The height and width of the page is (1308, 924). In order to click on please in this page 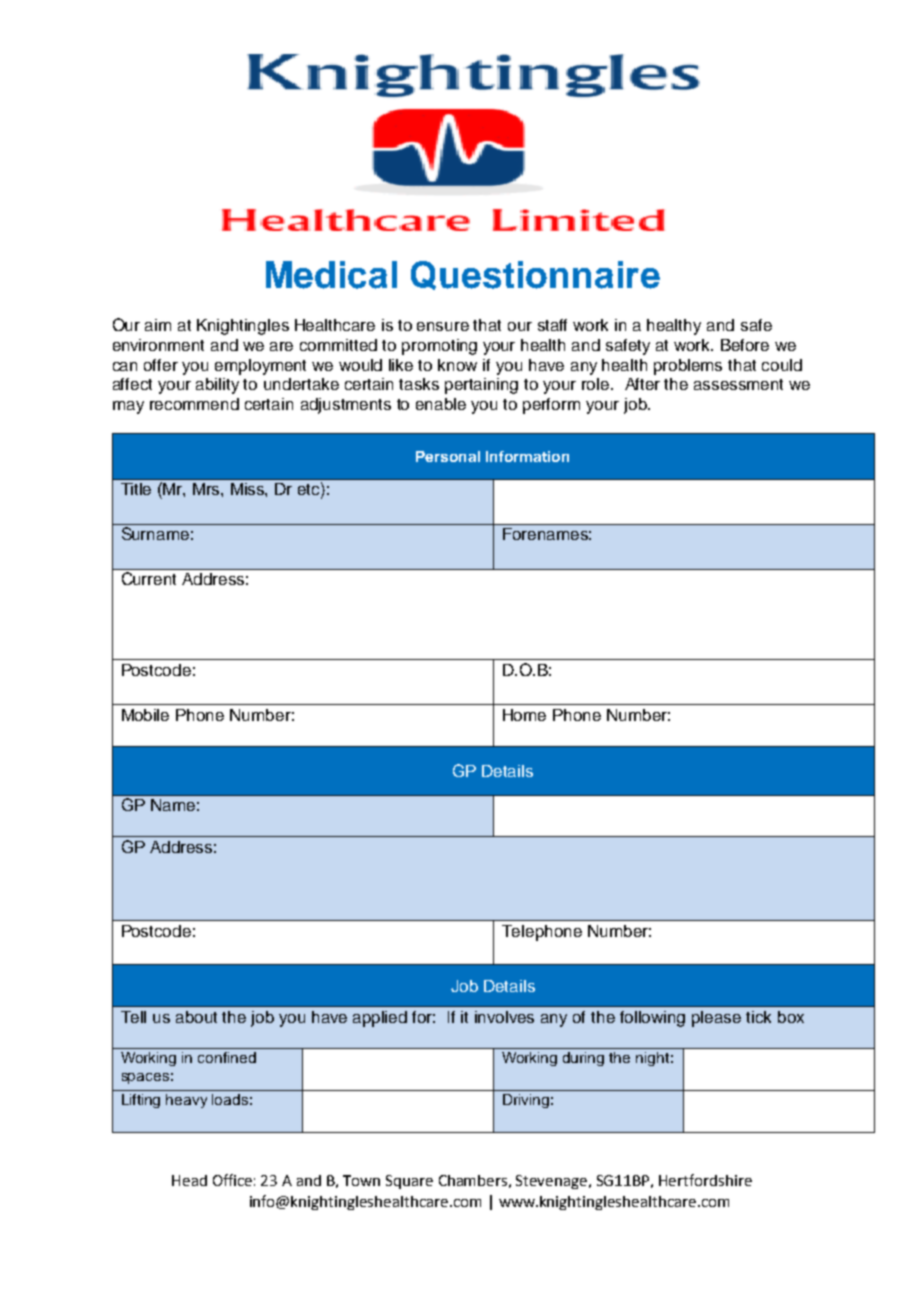, I will do `click(716, 1019)`.
